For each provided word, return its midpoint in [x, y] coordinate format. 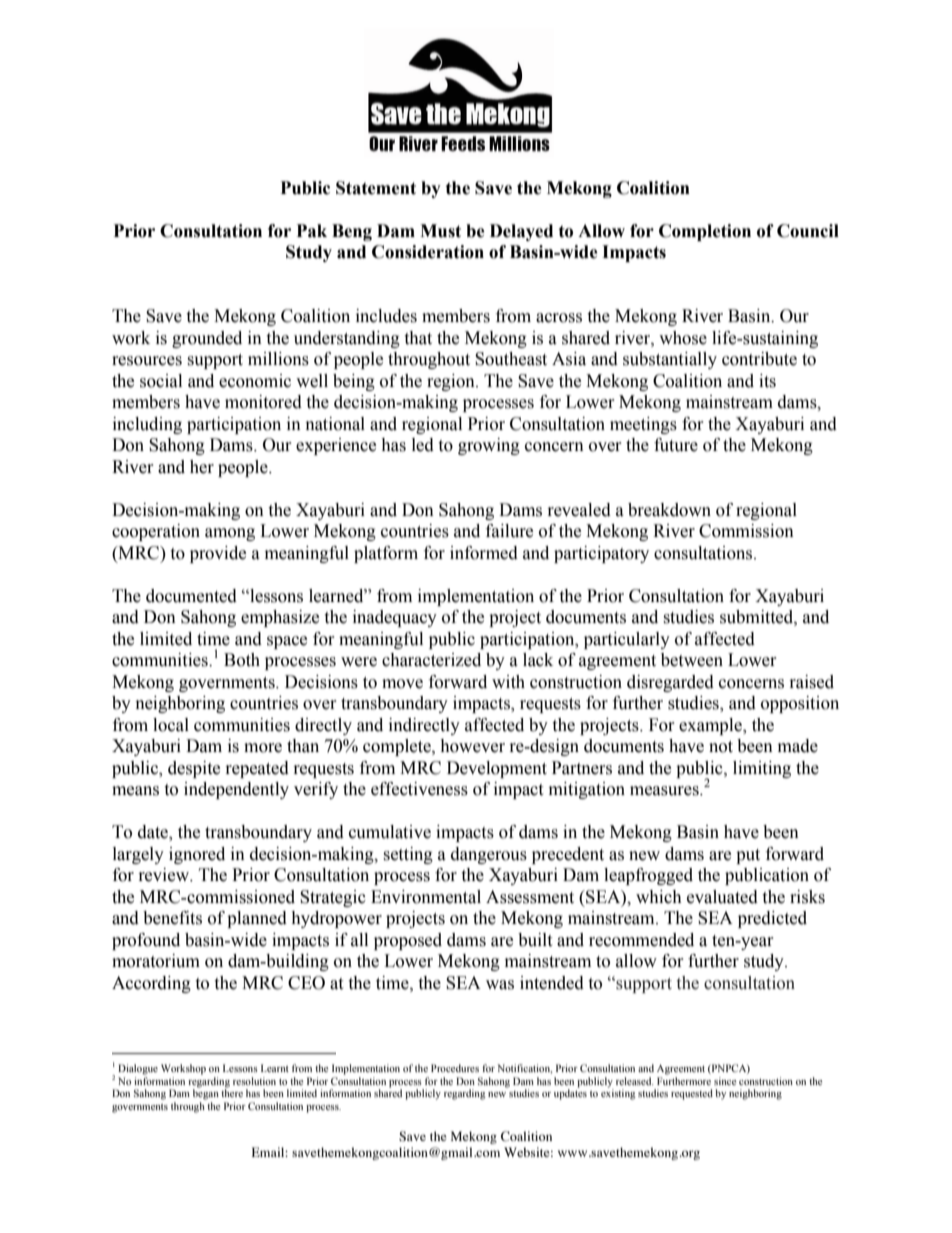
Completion [705, 232]
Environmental [426, 897]
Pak [312, 231]
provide [218, 554]
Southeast [511, 359]
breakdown [669, 510]
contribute [759, 359]
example [711, 726]
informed [484, 553]
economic [255, 381]
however [472, 746]
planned [257, 919]
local [171, 725]
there [232, 1092]
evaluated [722, 897]
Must [440, 231]
